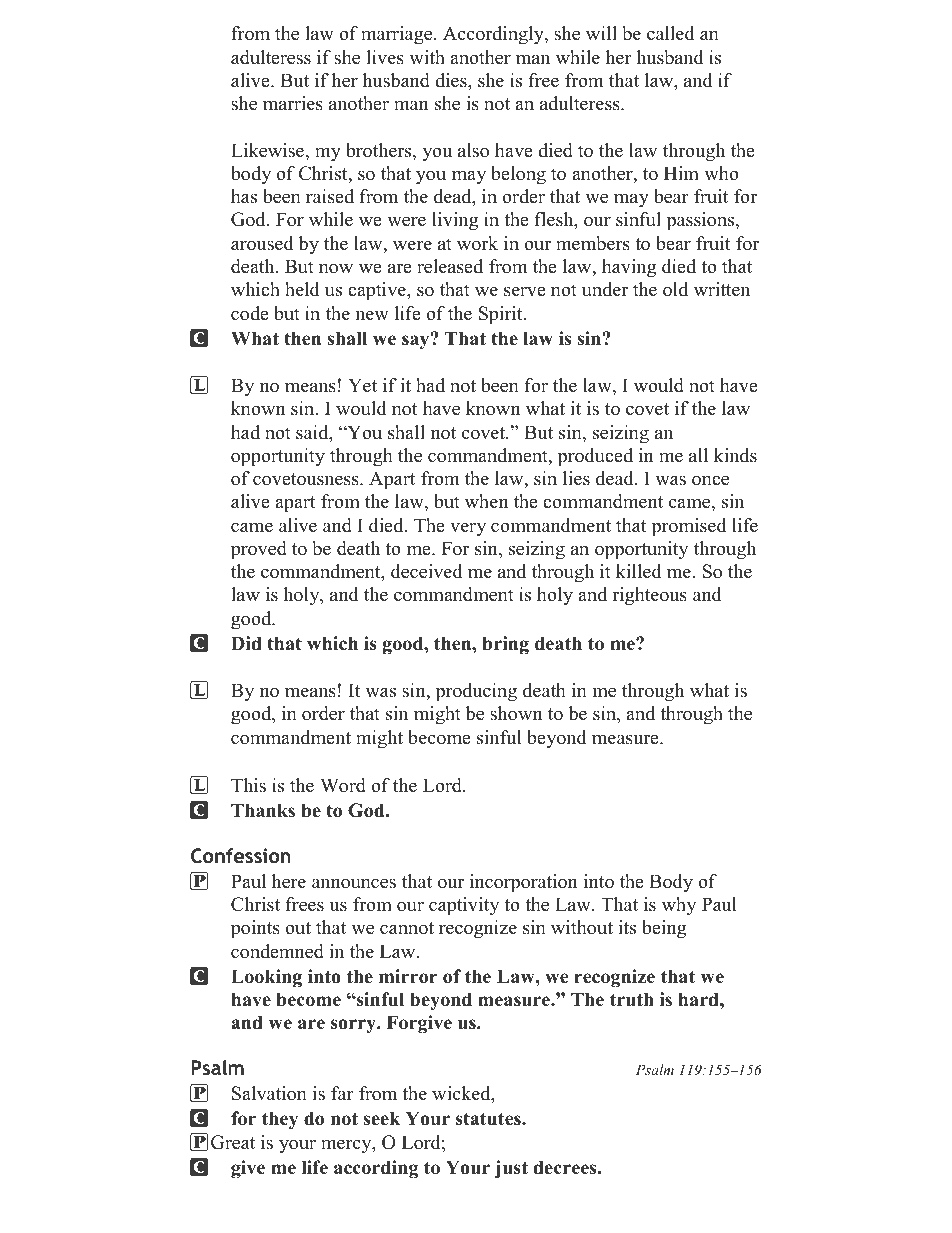 The image size is (952, 1233). What do you see at coordinates (675, 289) in the screenshot?
I see `old` at bounding box center [675, 289].
